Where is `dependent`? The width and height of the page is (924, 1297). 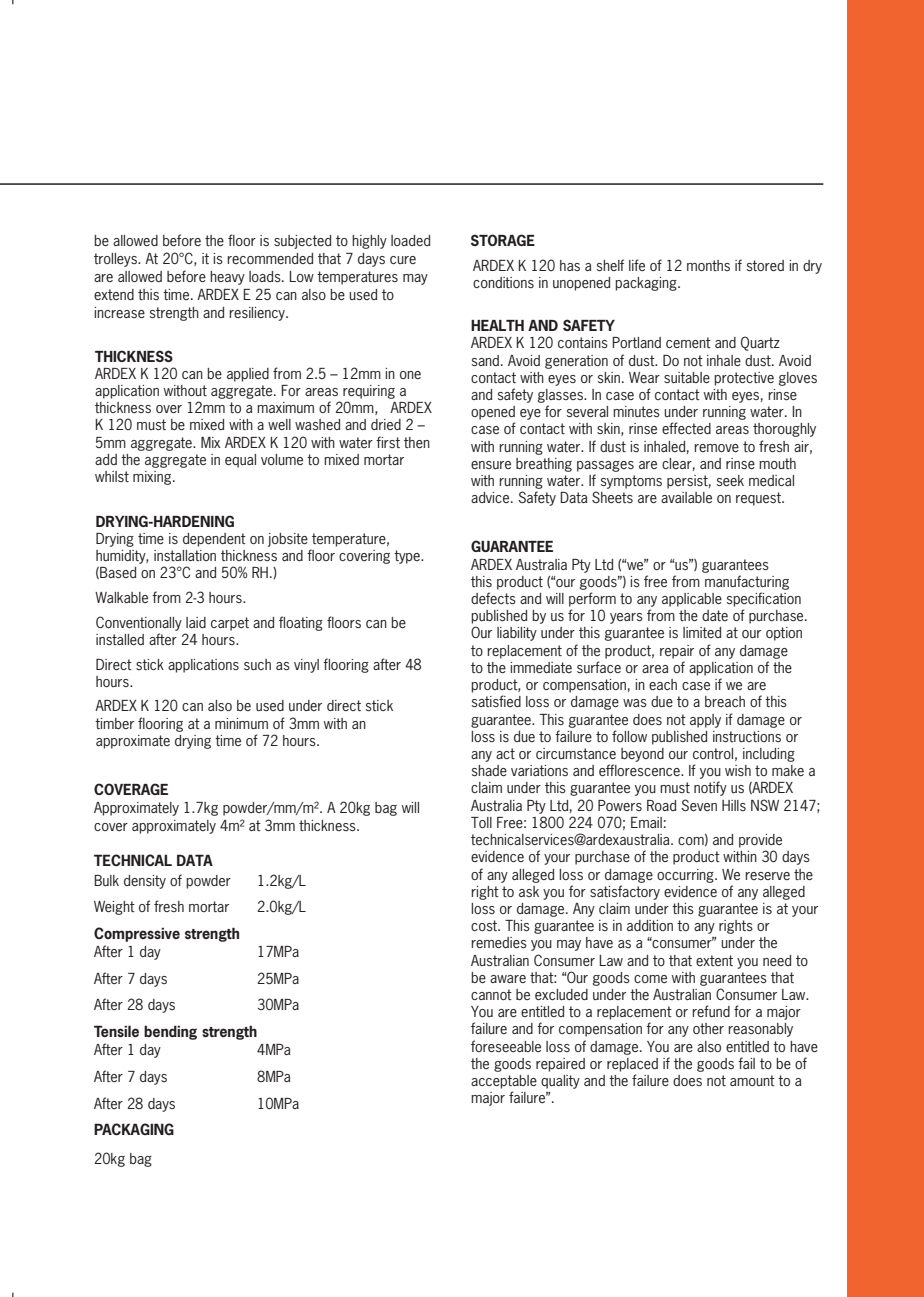 dependent is located at coordinates (214, 540).
